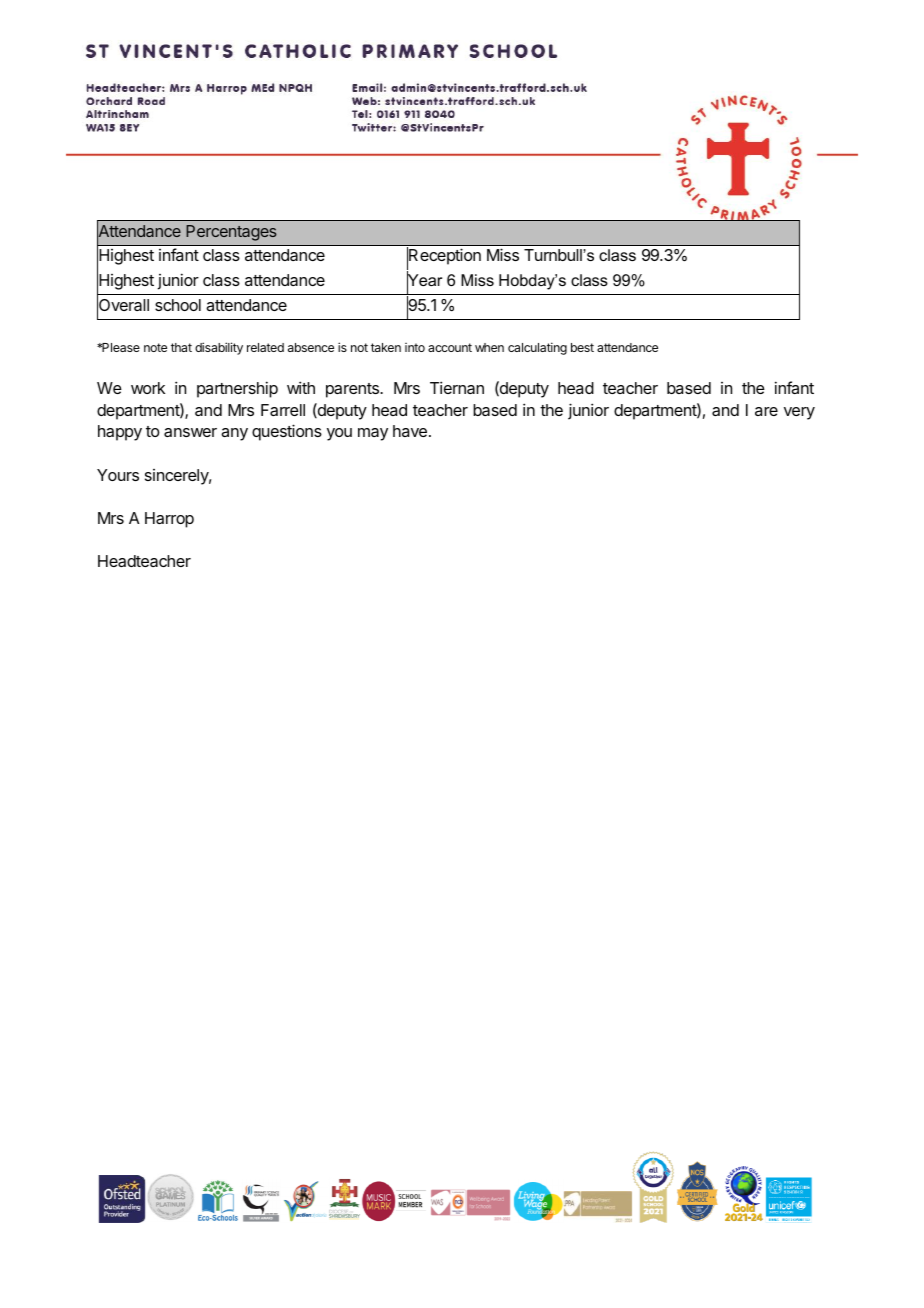 This screenshot has height=1308, width=924. I want to click on Percentages, so click(231, 233).
